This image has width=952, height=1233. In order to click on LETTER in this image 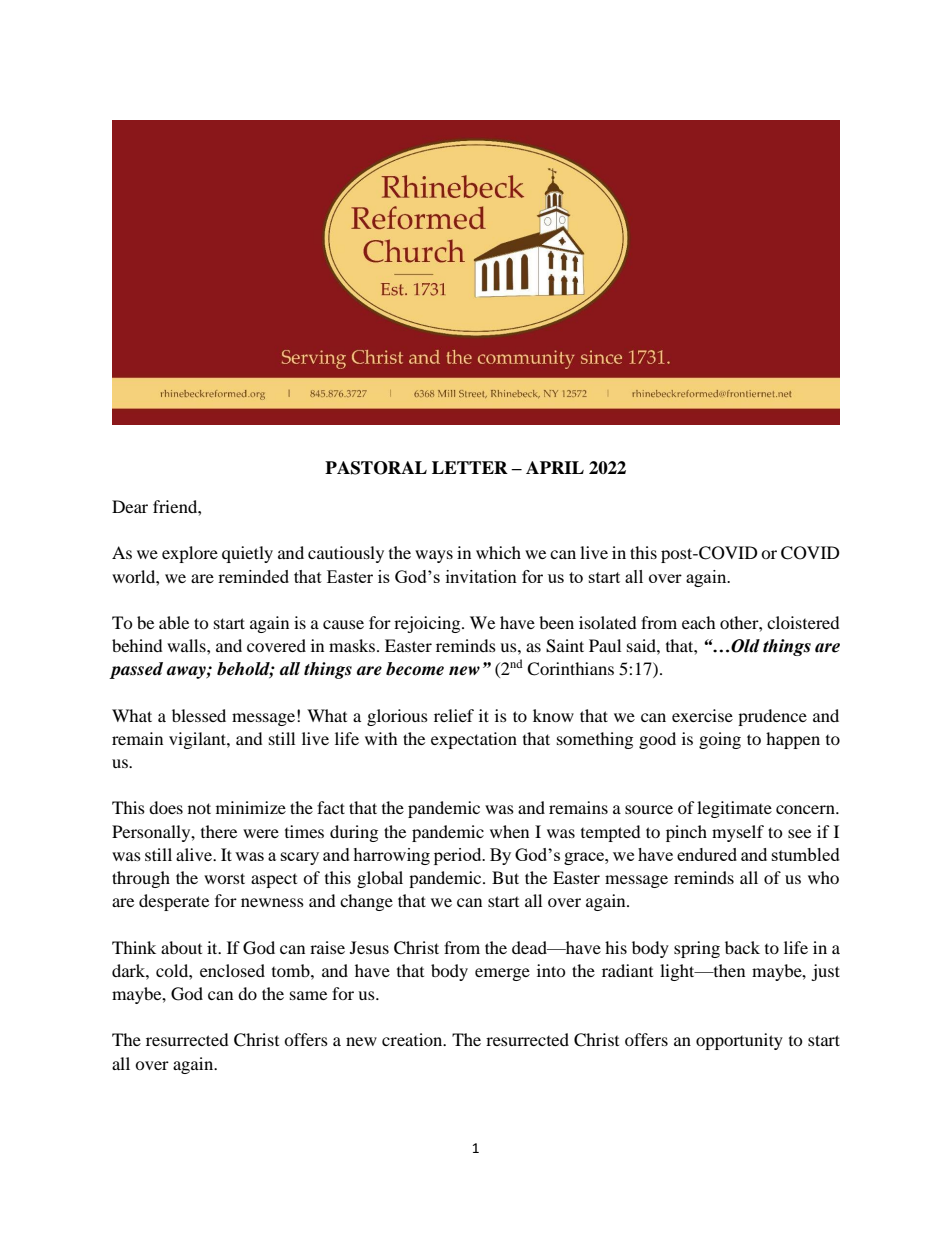, I will do `click(470, 467)`.
